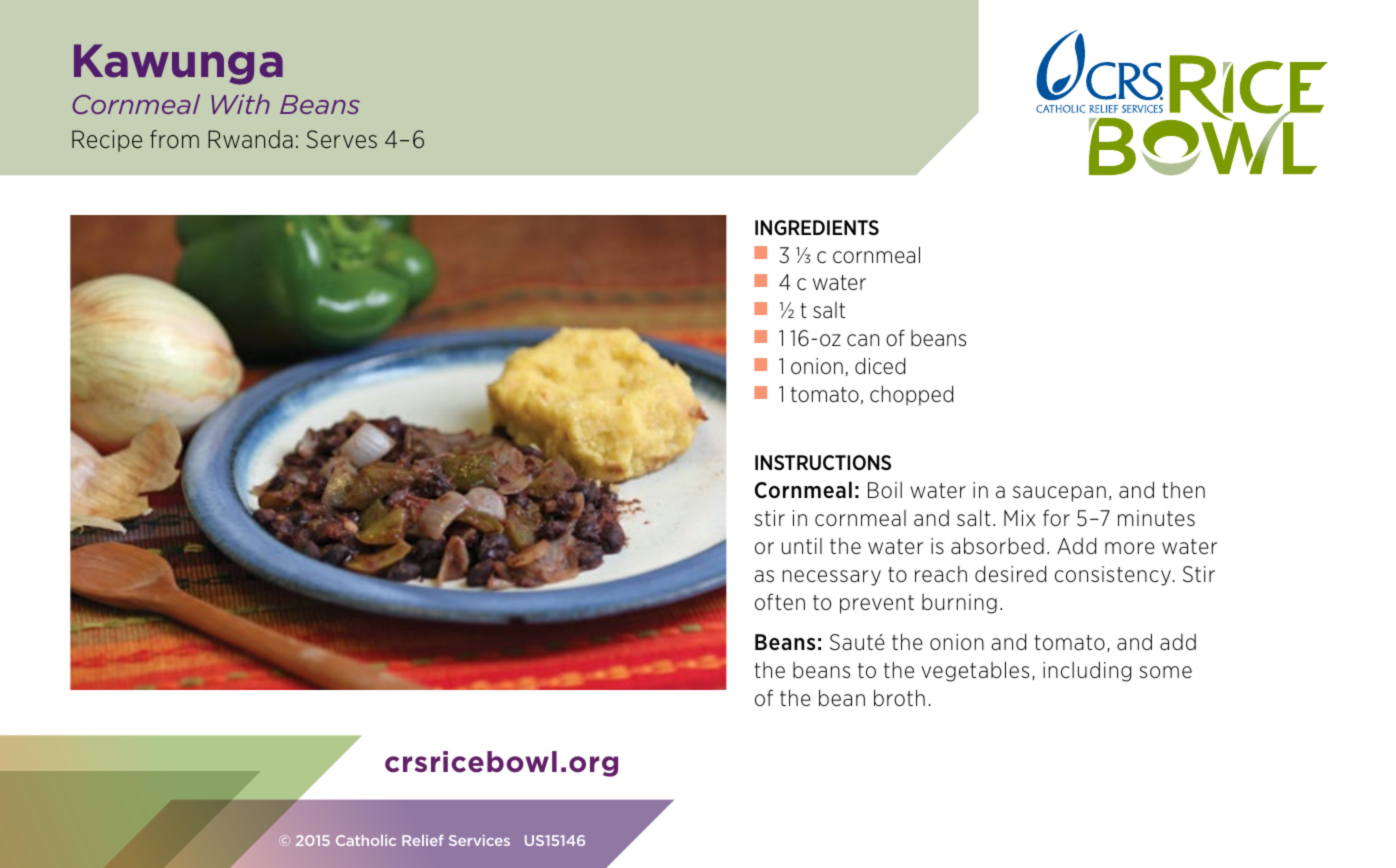 This image has height=868, width=1396. I want to click on often, so click(780, 601).
